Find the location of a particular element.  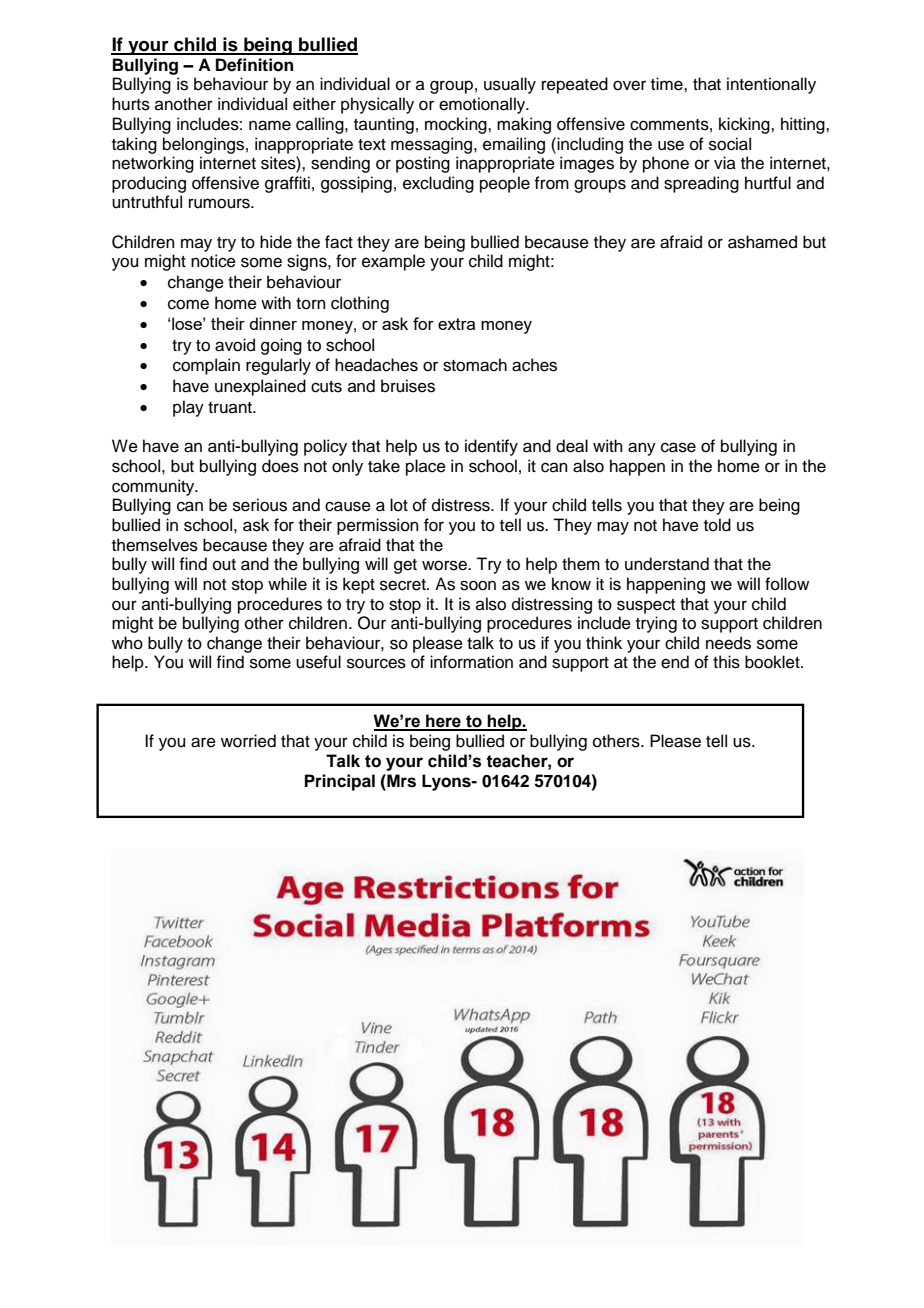

Definition is located at coordinates (254, 65).
